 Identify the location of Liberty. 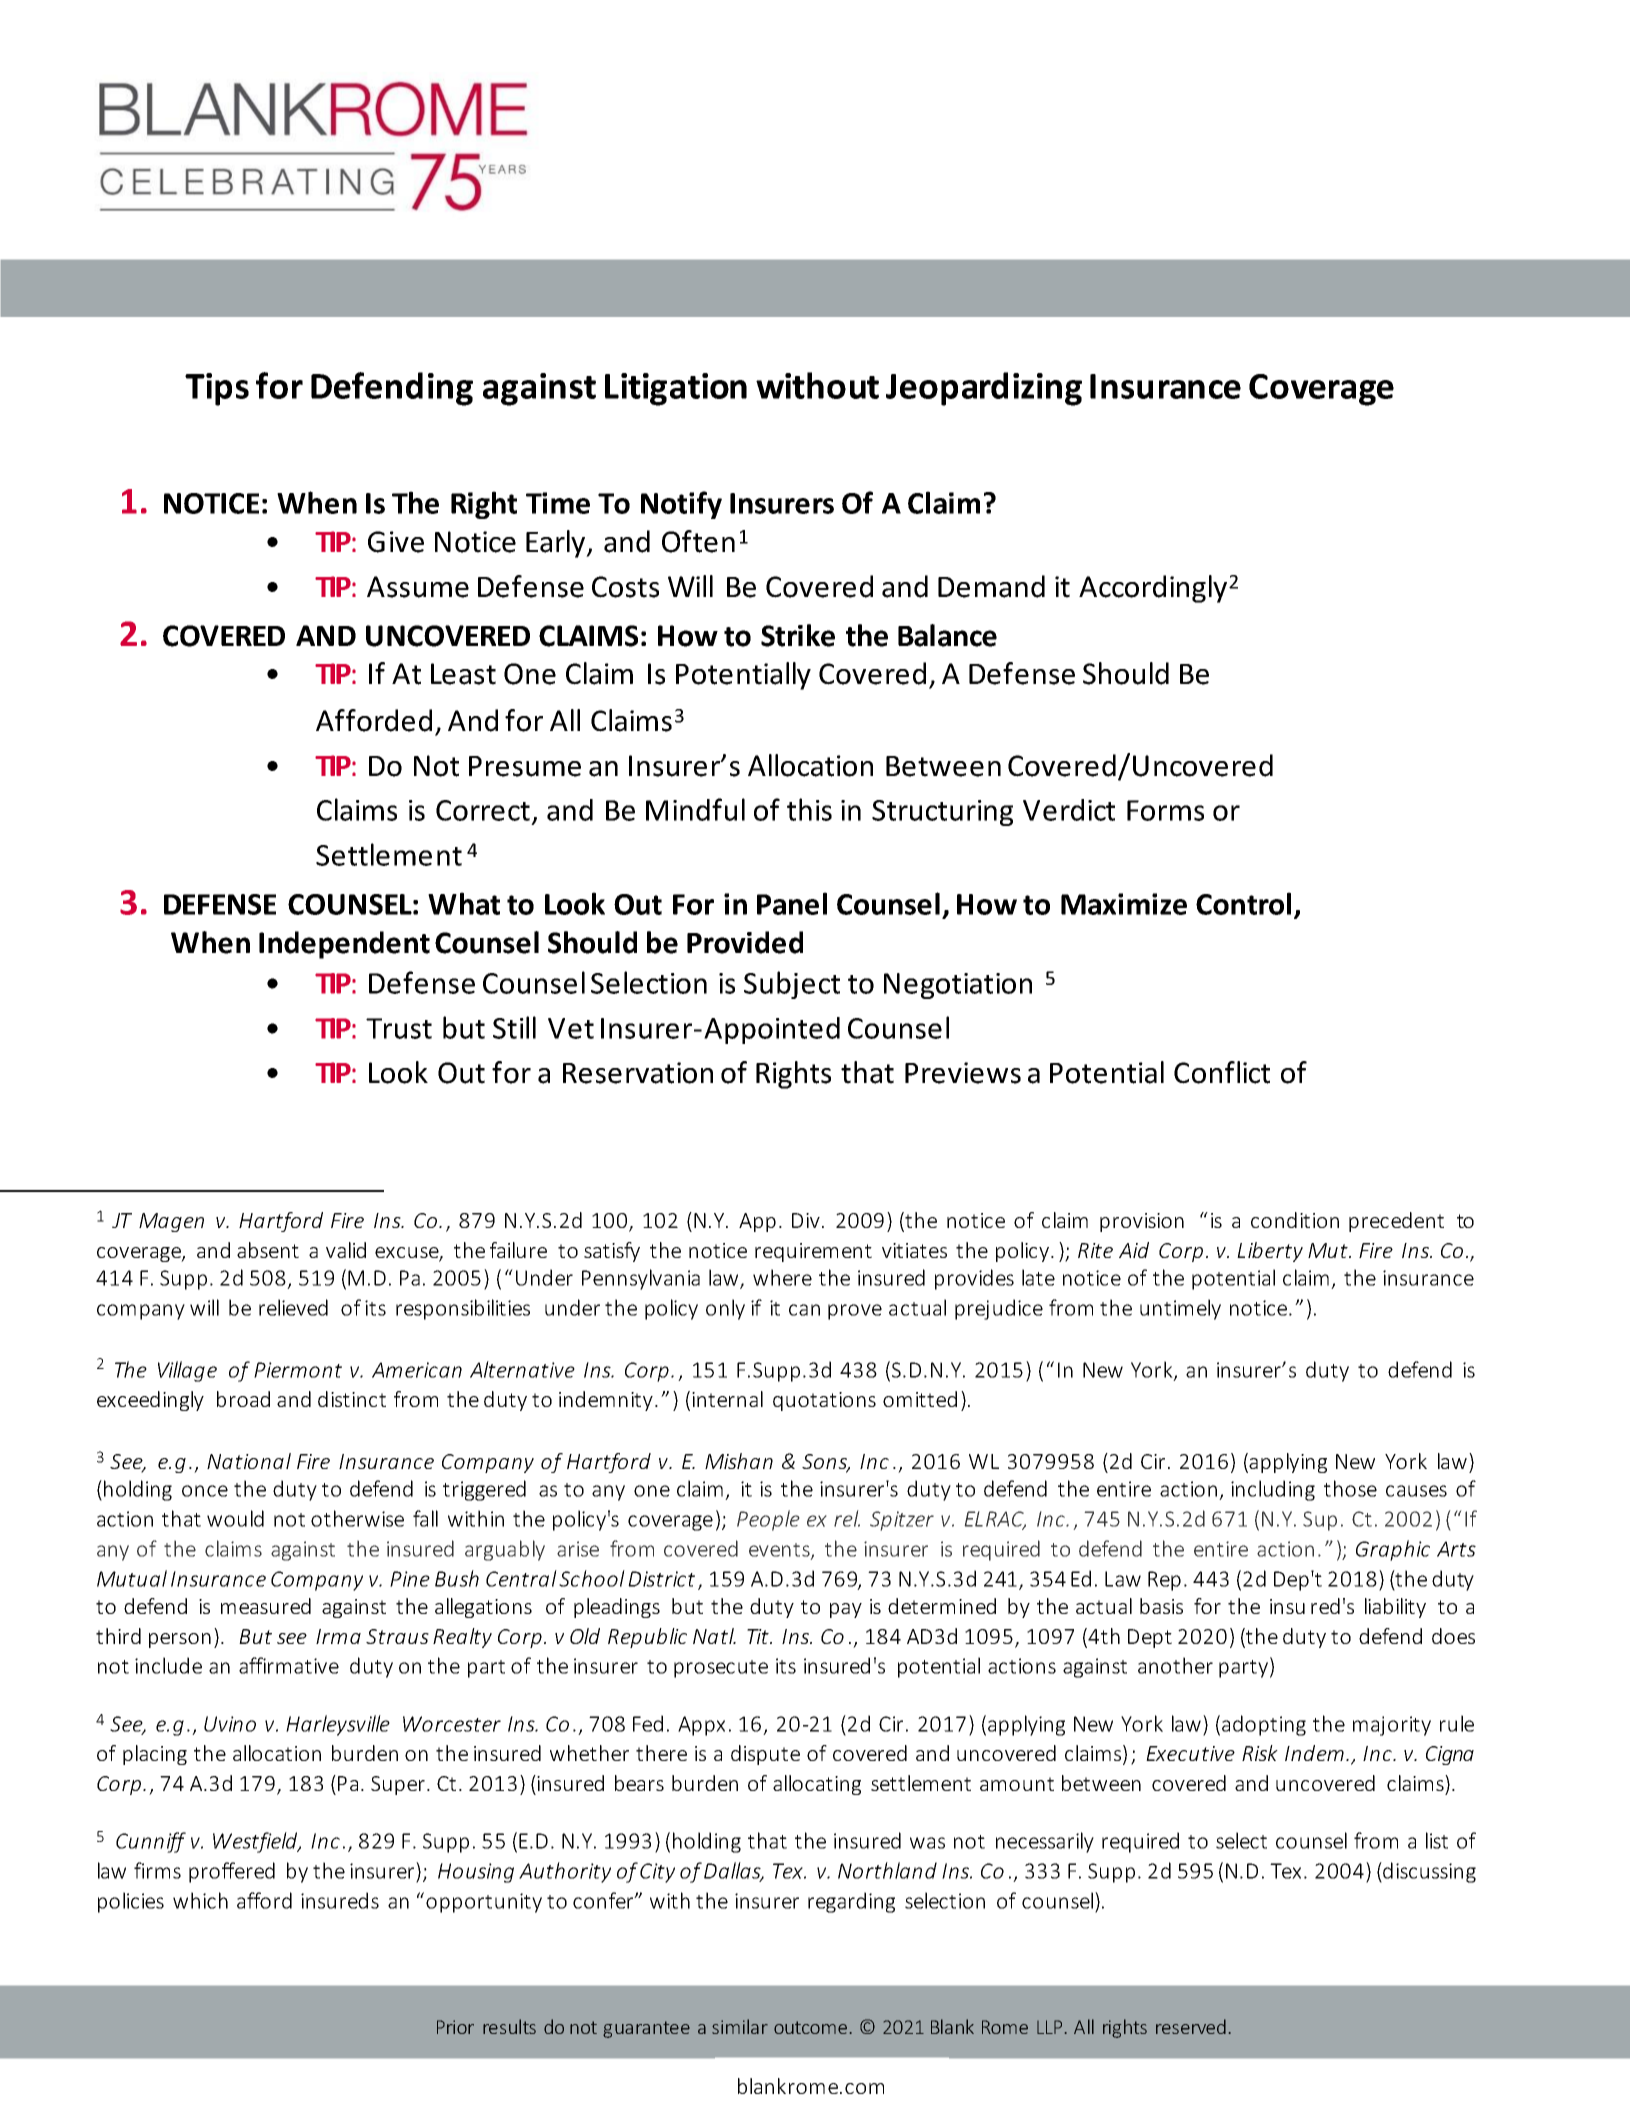
(1270, 1252).
